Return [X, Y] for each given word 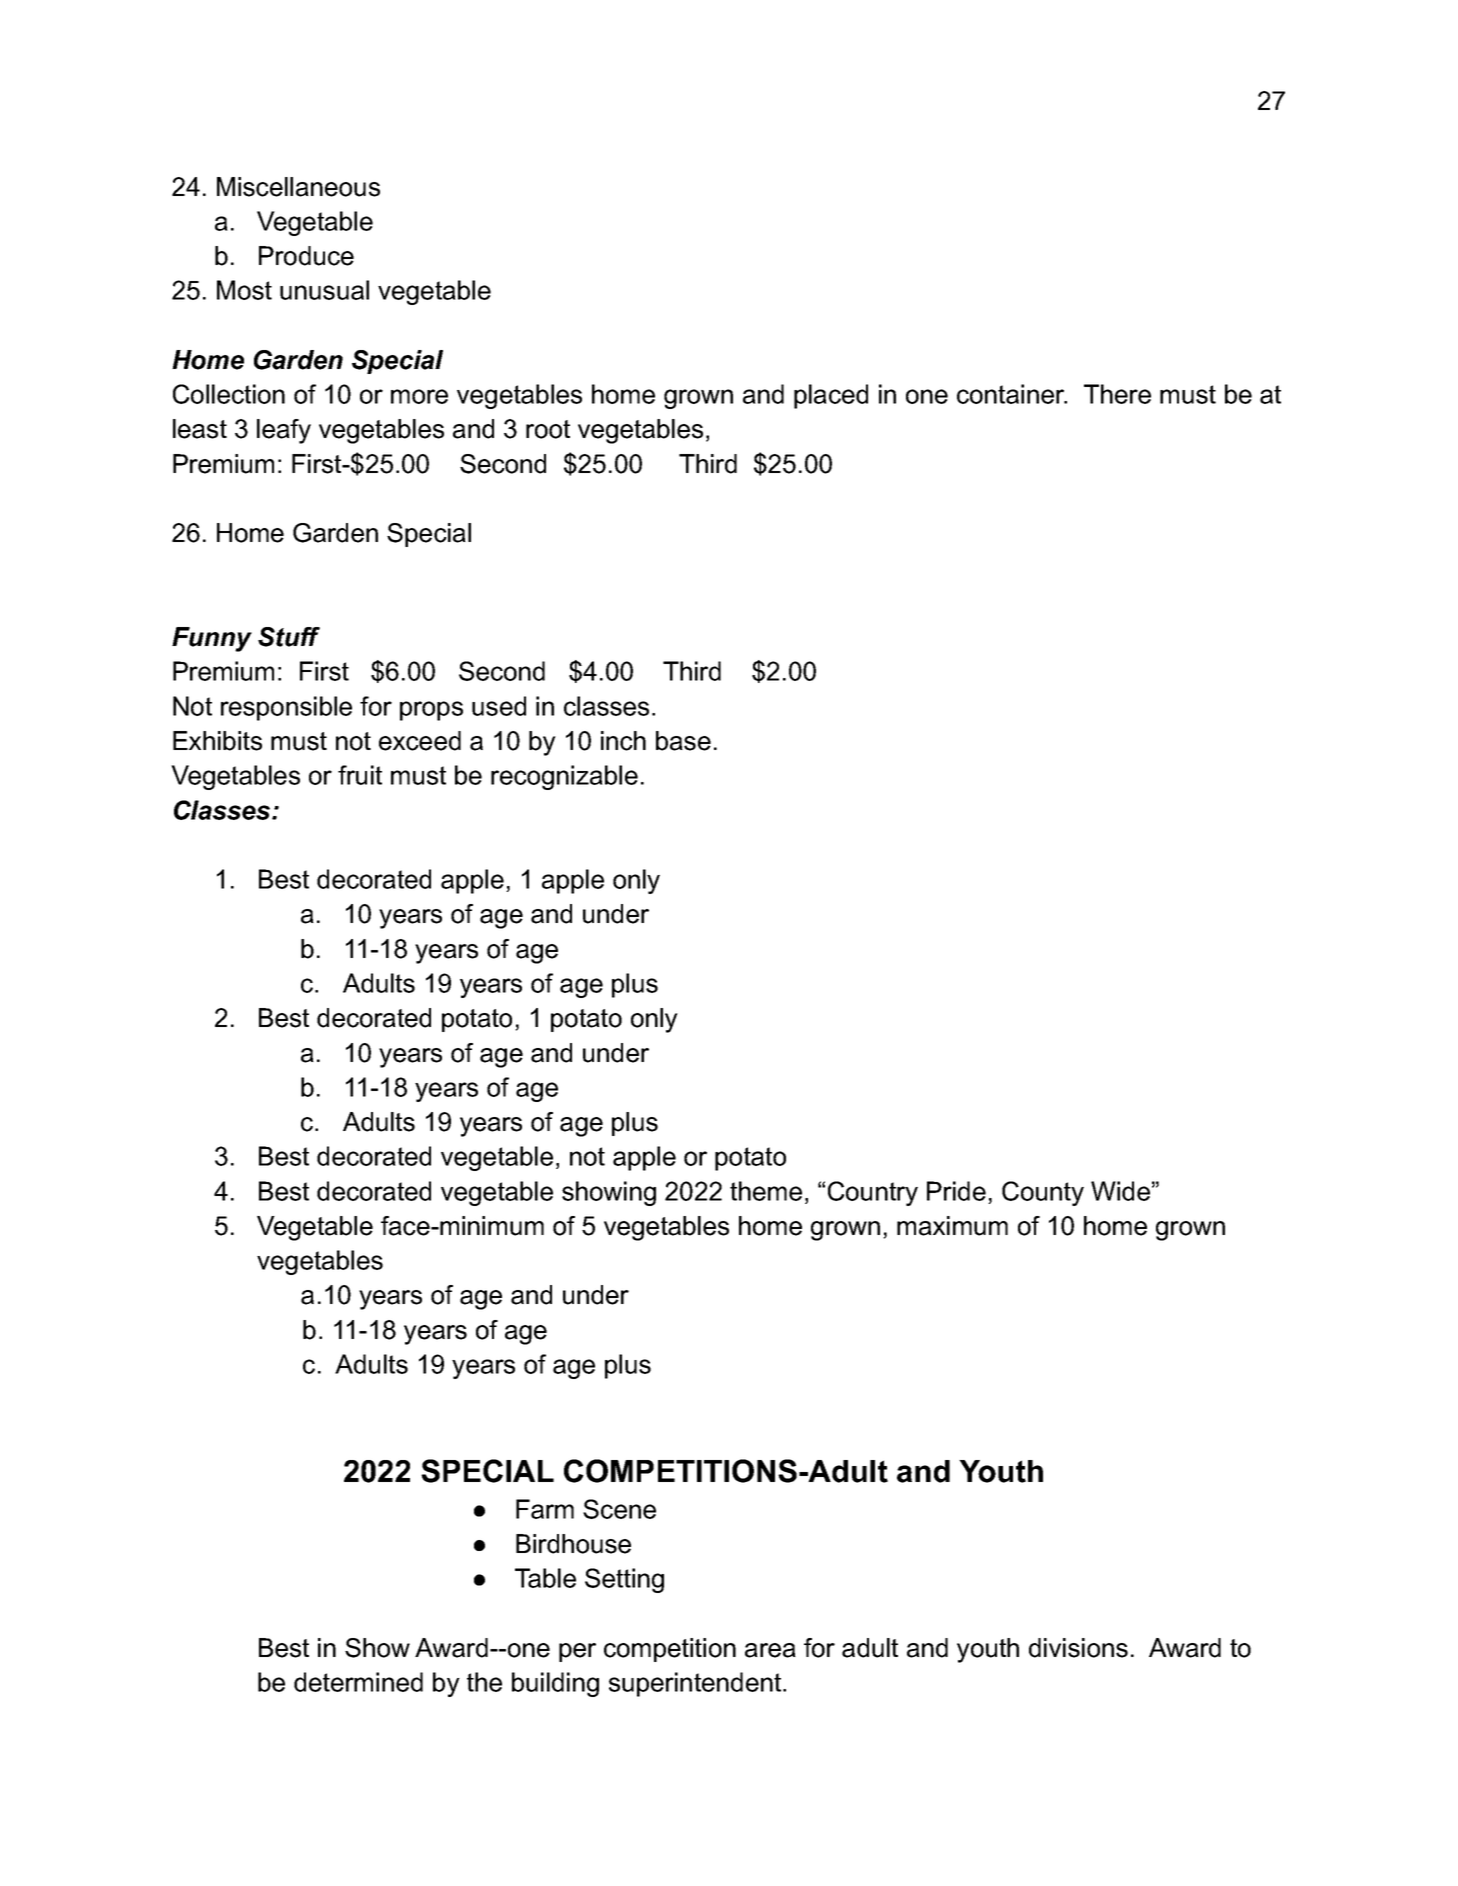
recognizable [564, 777]
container [1012, 394]
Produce [306, 256]
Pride [956, 1191]
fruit [360, 775]
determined [358, 1682]
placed [831, 396]
